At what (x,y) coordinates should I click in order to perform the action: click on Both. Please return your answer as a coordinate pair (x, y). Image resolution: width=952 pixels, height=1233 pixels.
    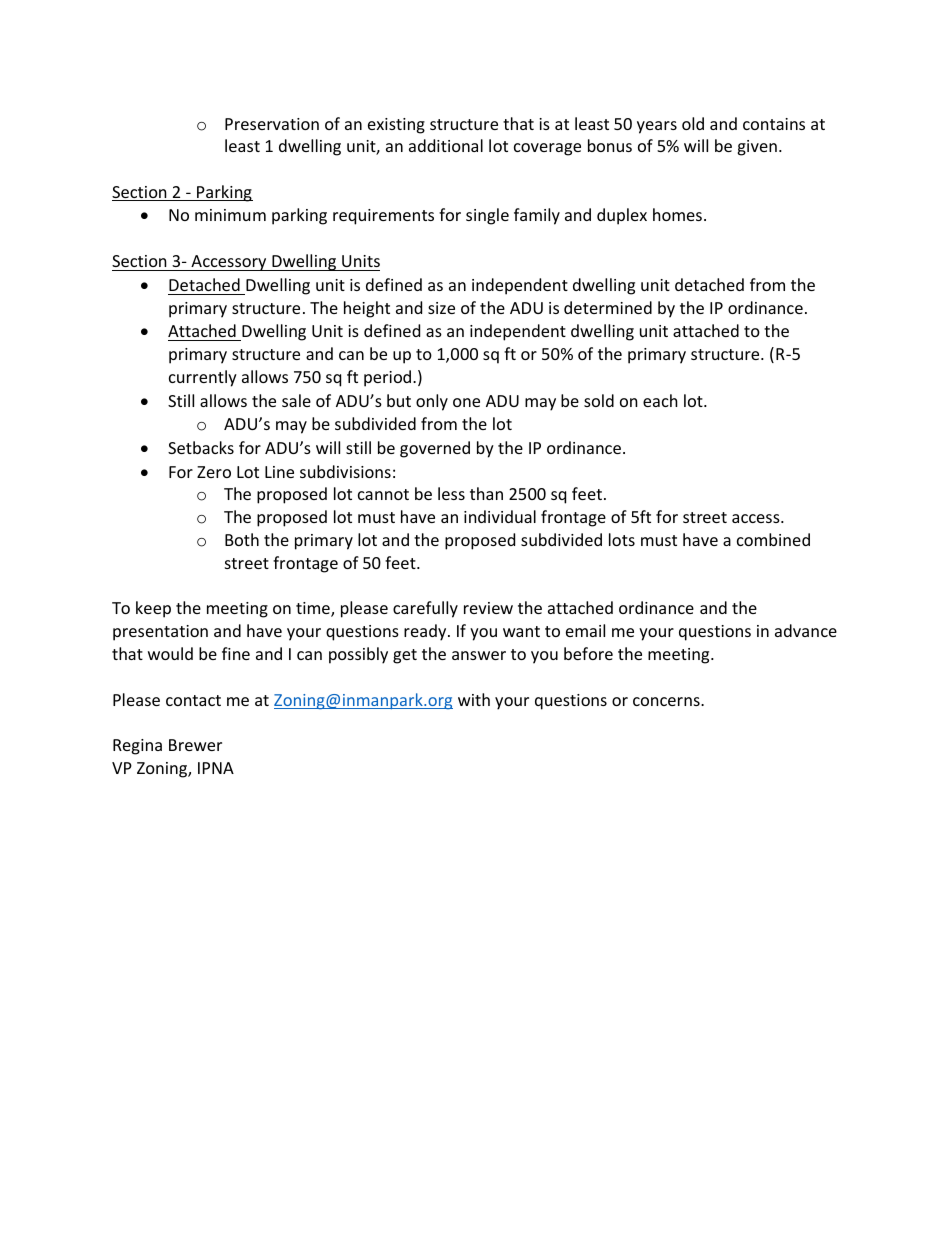
    Looking at the image, I should click on (242, 539).
